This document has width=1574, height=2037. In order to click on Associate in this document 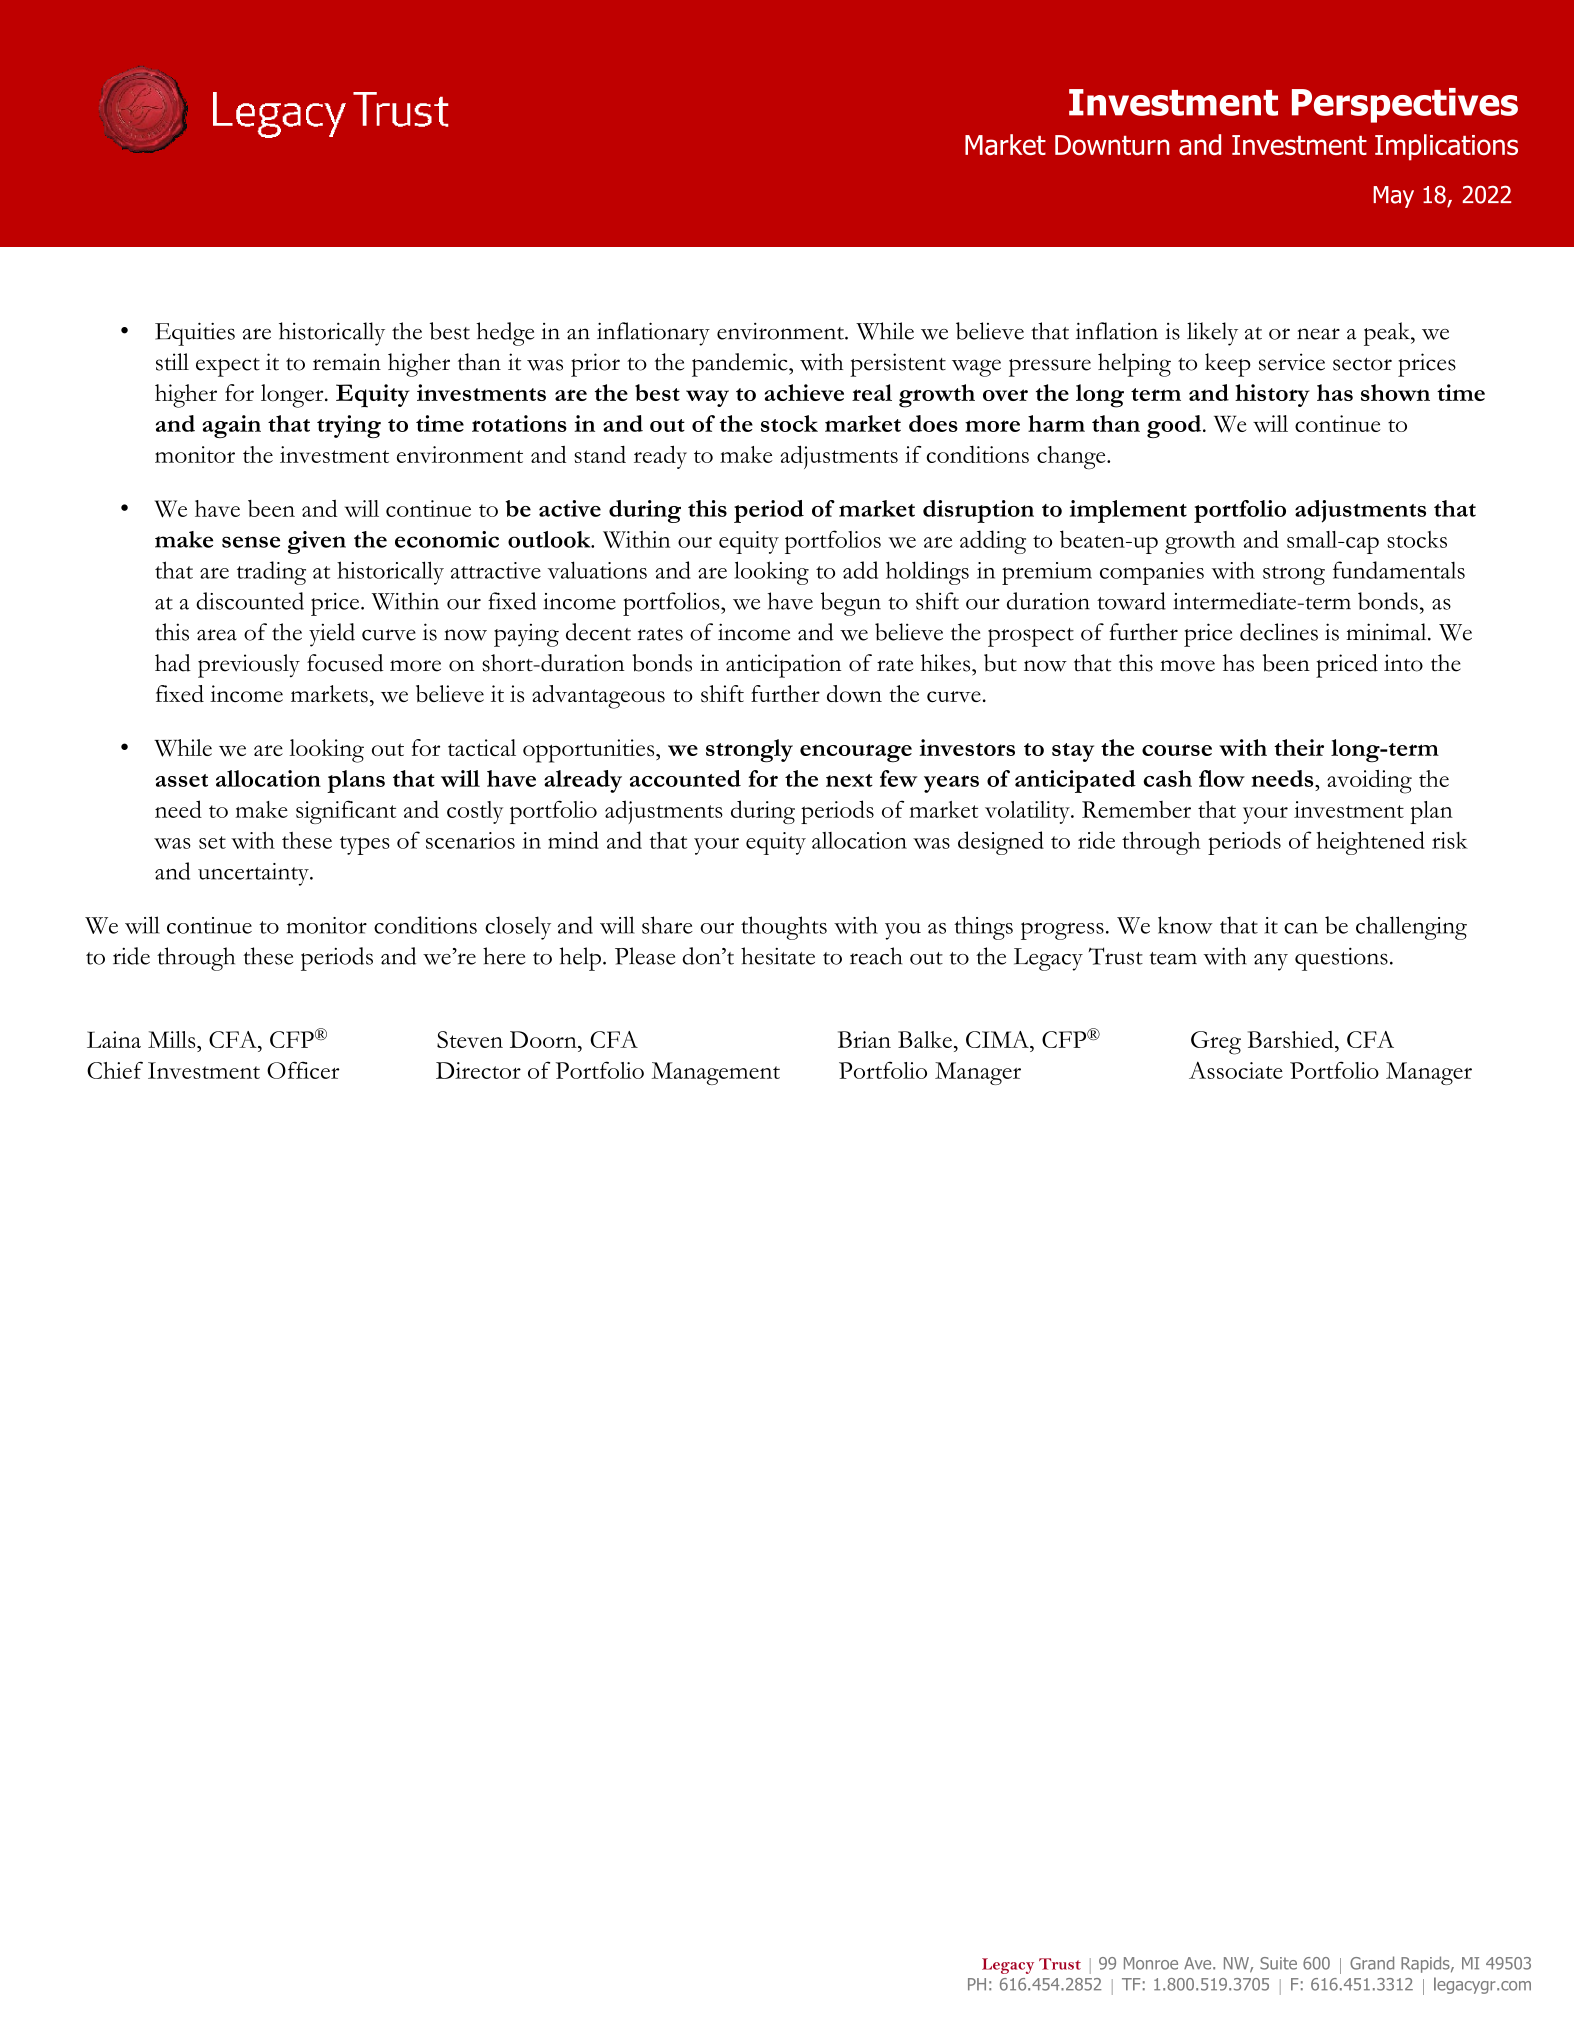, I will do `click(1236, 1070)`.
